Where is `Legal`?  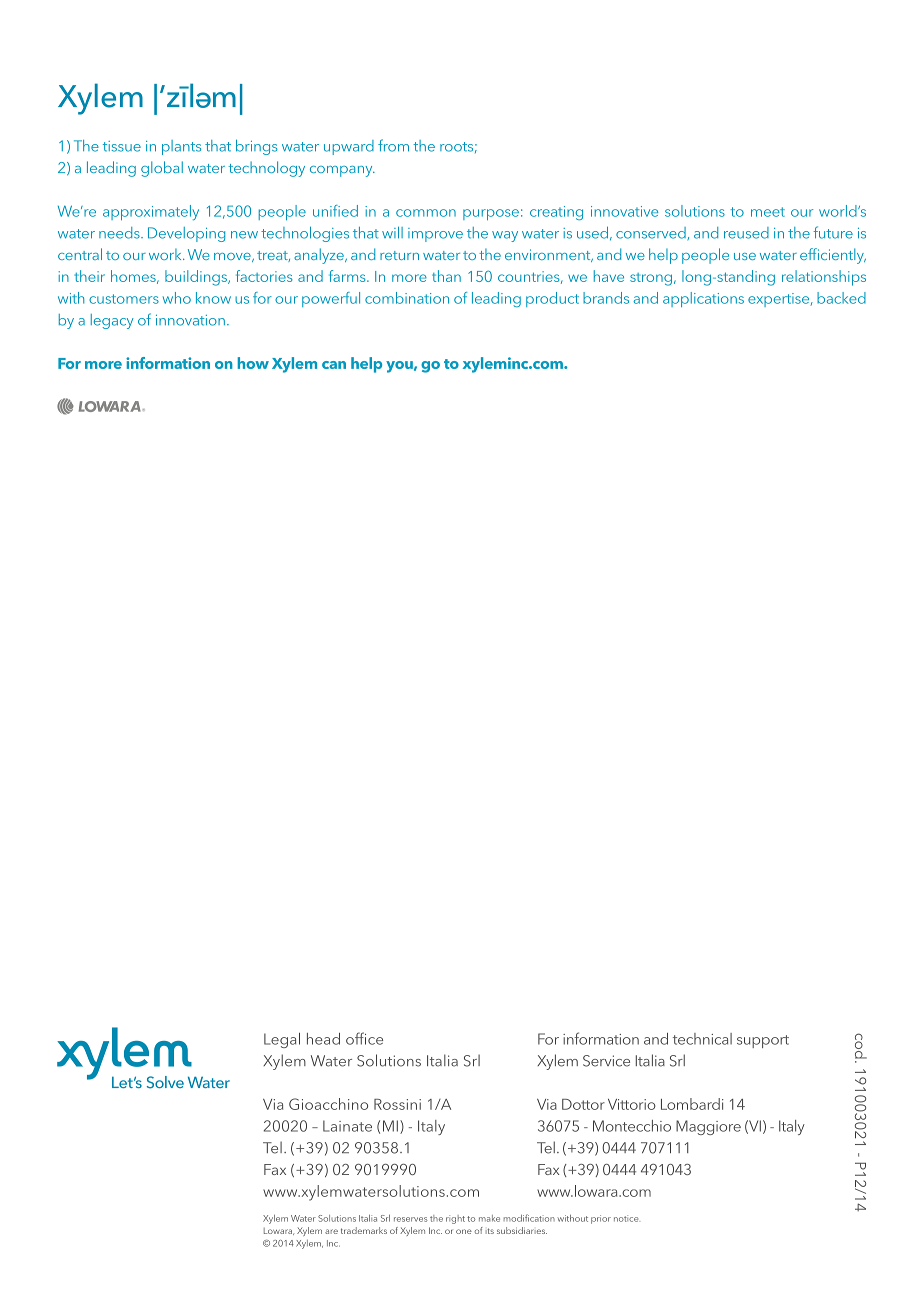
Legal is located at coordinates (282, 1040).
